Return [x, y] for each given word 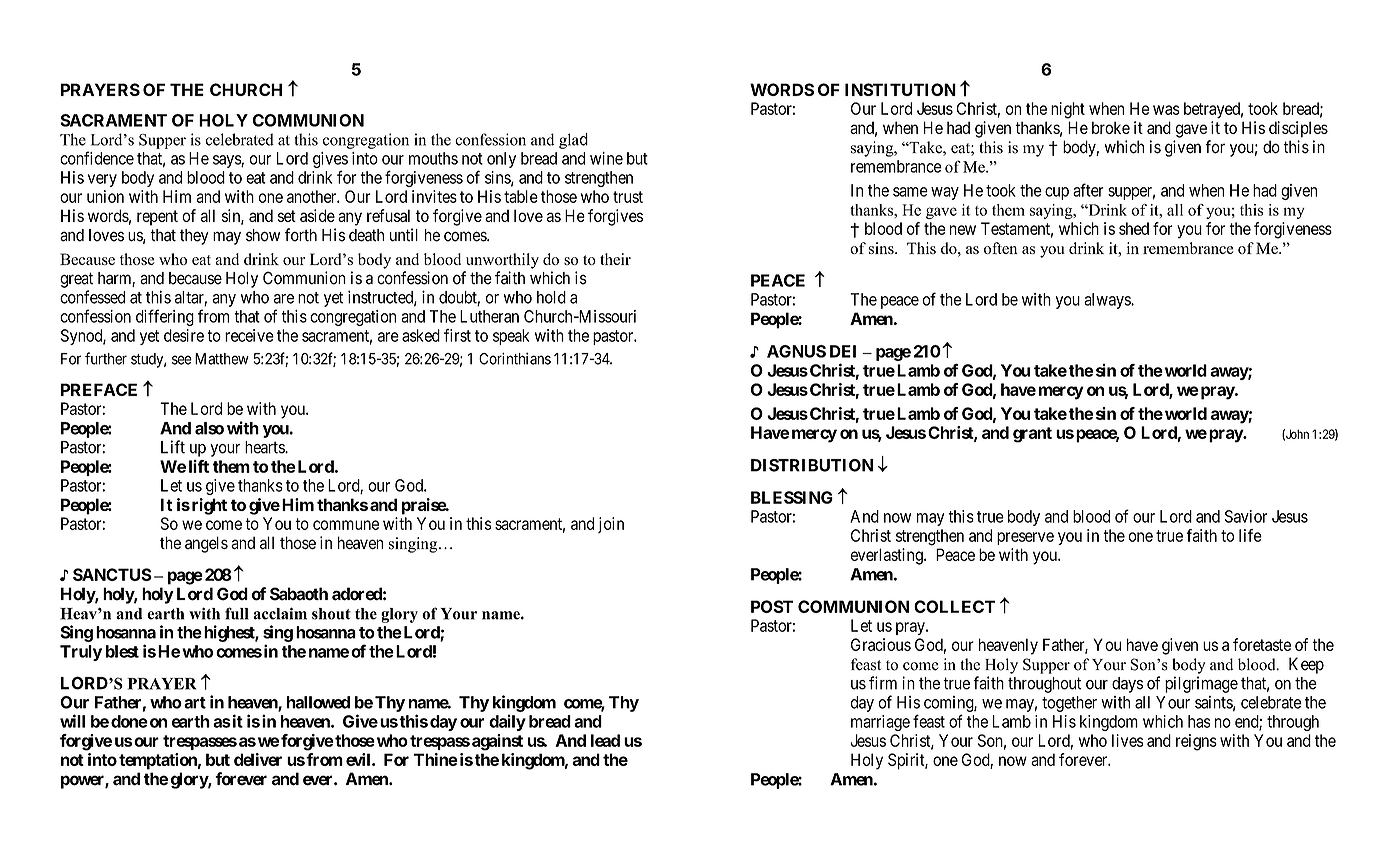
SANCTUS [112, 574]
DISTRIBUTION [812, 465]
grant [1032, 435]
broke [1111, 127]
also [209, 428]
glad [573, 141]
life [1250, 535]
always [1108, 301]
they [194, 237]
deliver [258, 759]
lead [605, 740]
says [227, 161]
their [615, 259]
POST [772, 606]
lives [1128, 740]
